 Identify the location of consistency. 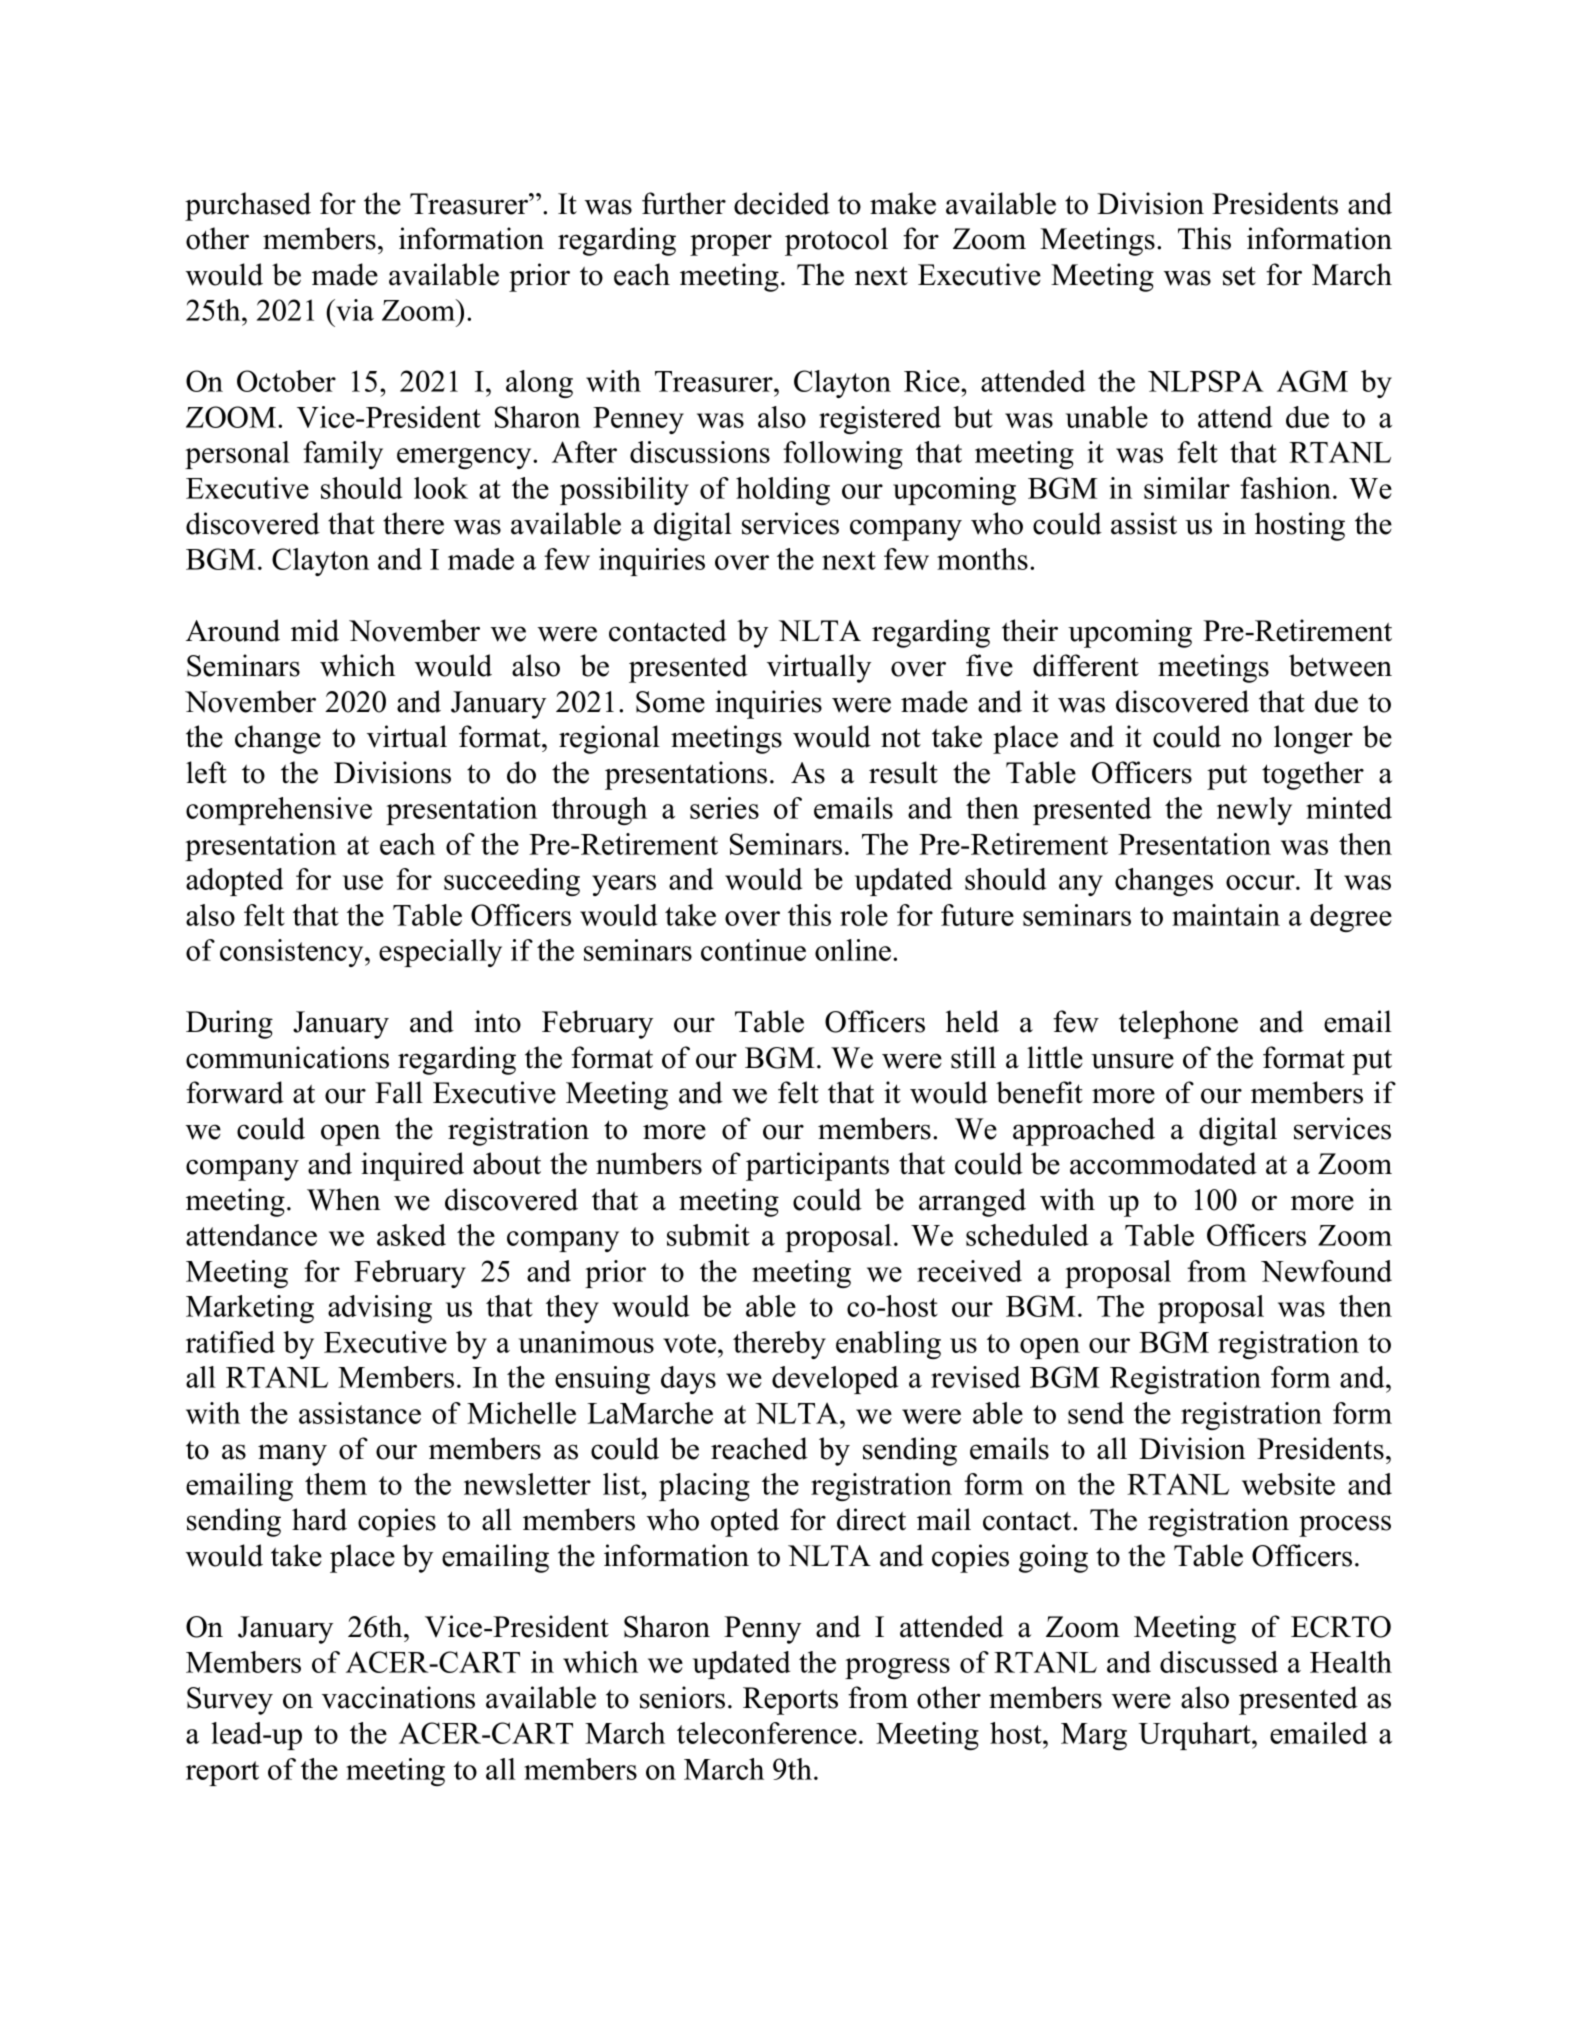
(293, 953).
